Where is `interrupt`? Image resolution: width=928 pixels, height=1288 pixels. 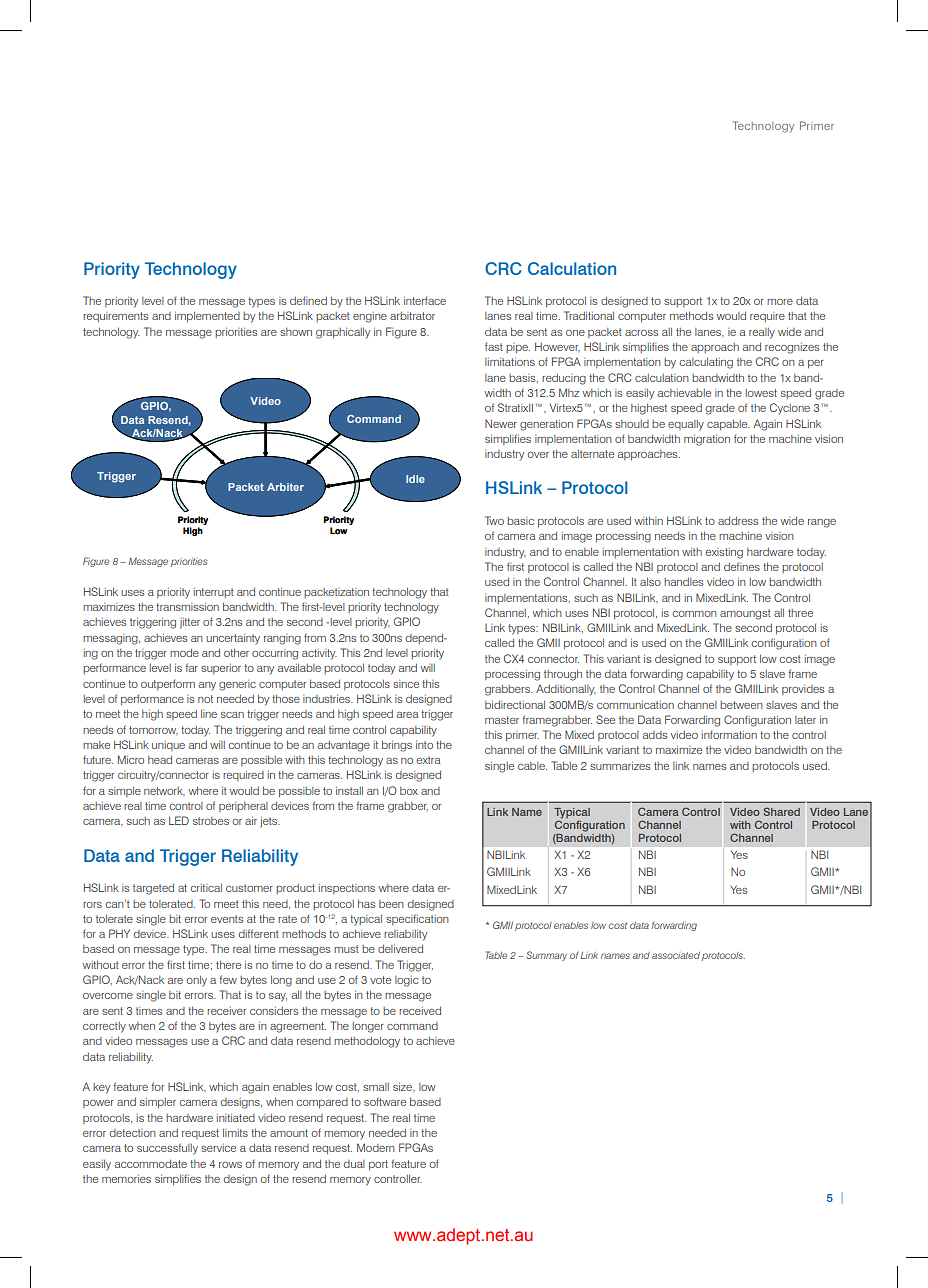
interrupt is located at coordinates (214, 593).
